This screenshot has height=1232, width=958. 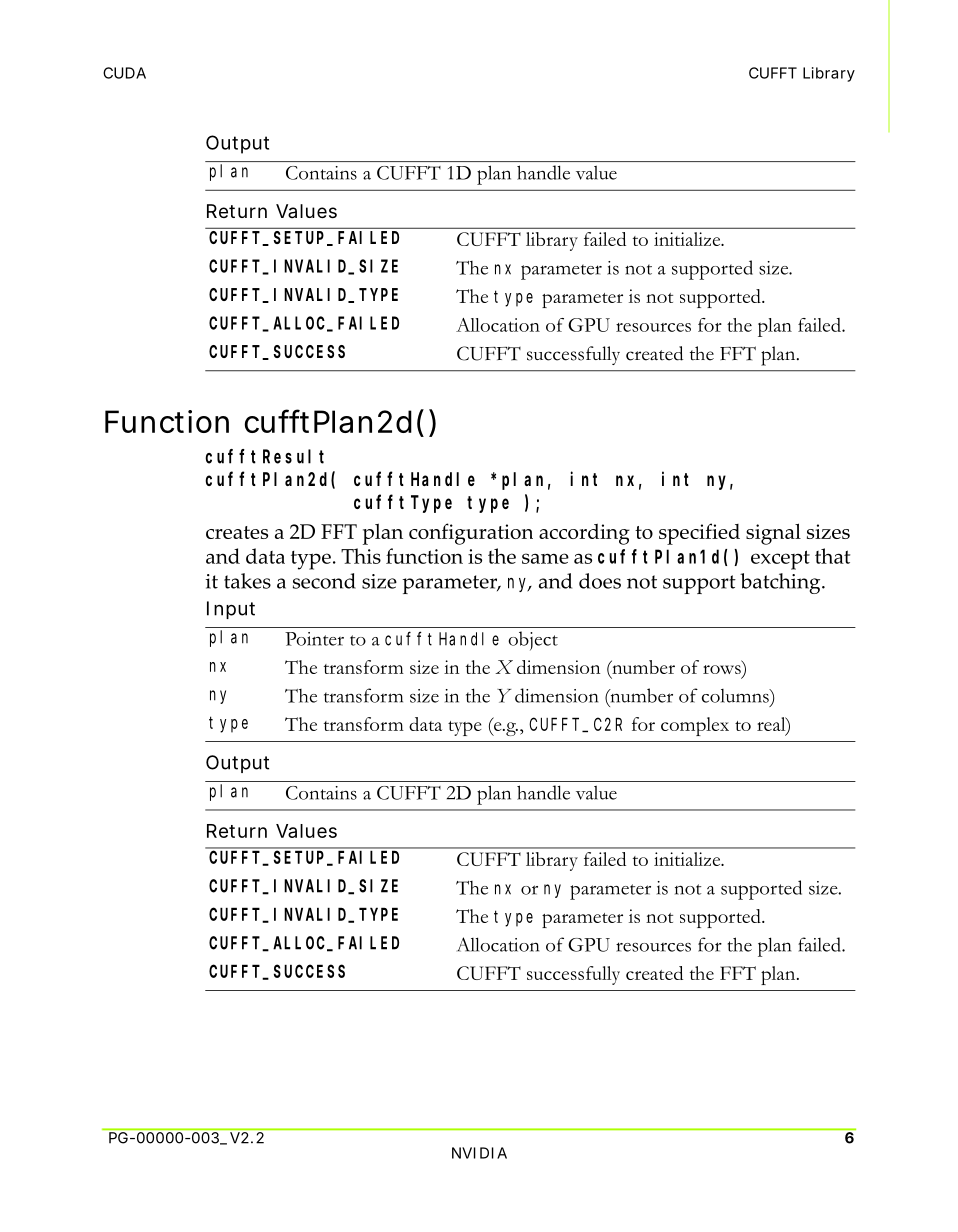 What do you see at coordinates (314, 639) in the screenshot?
I see `Pointer` at bounding box center [314, 639].
